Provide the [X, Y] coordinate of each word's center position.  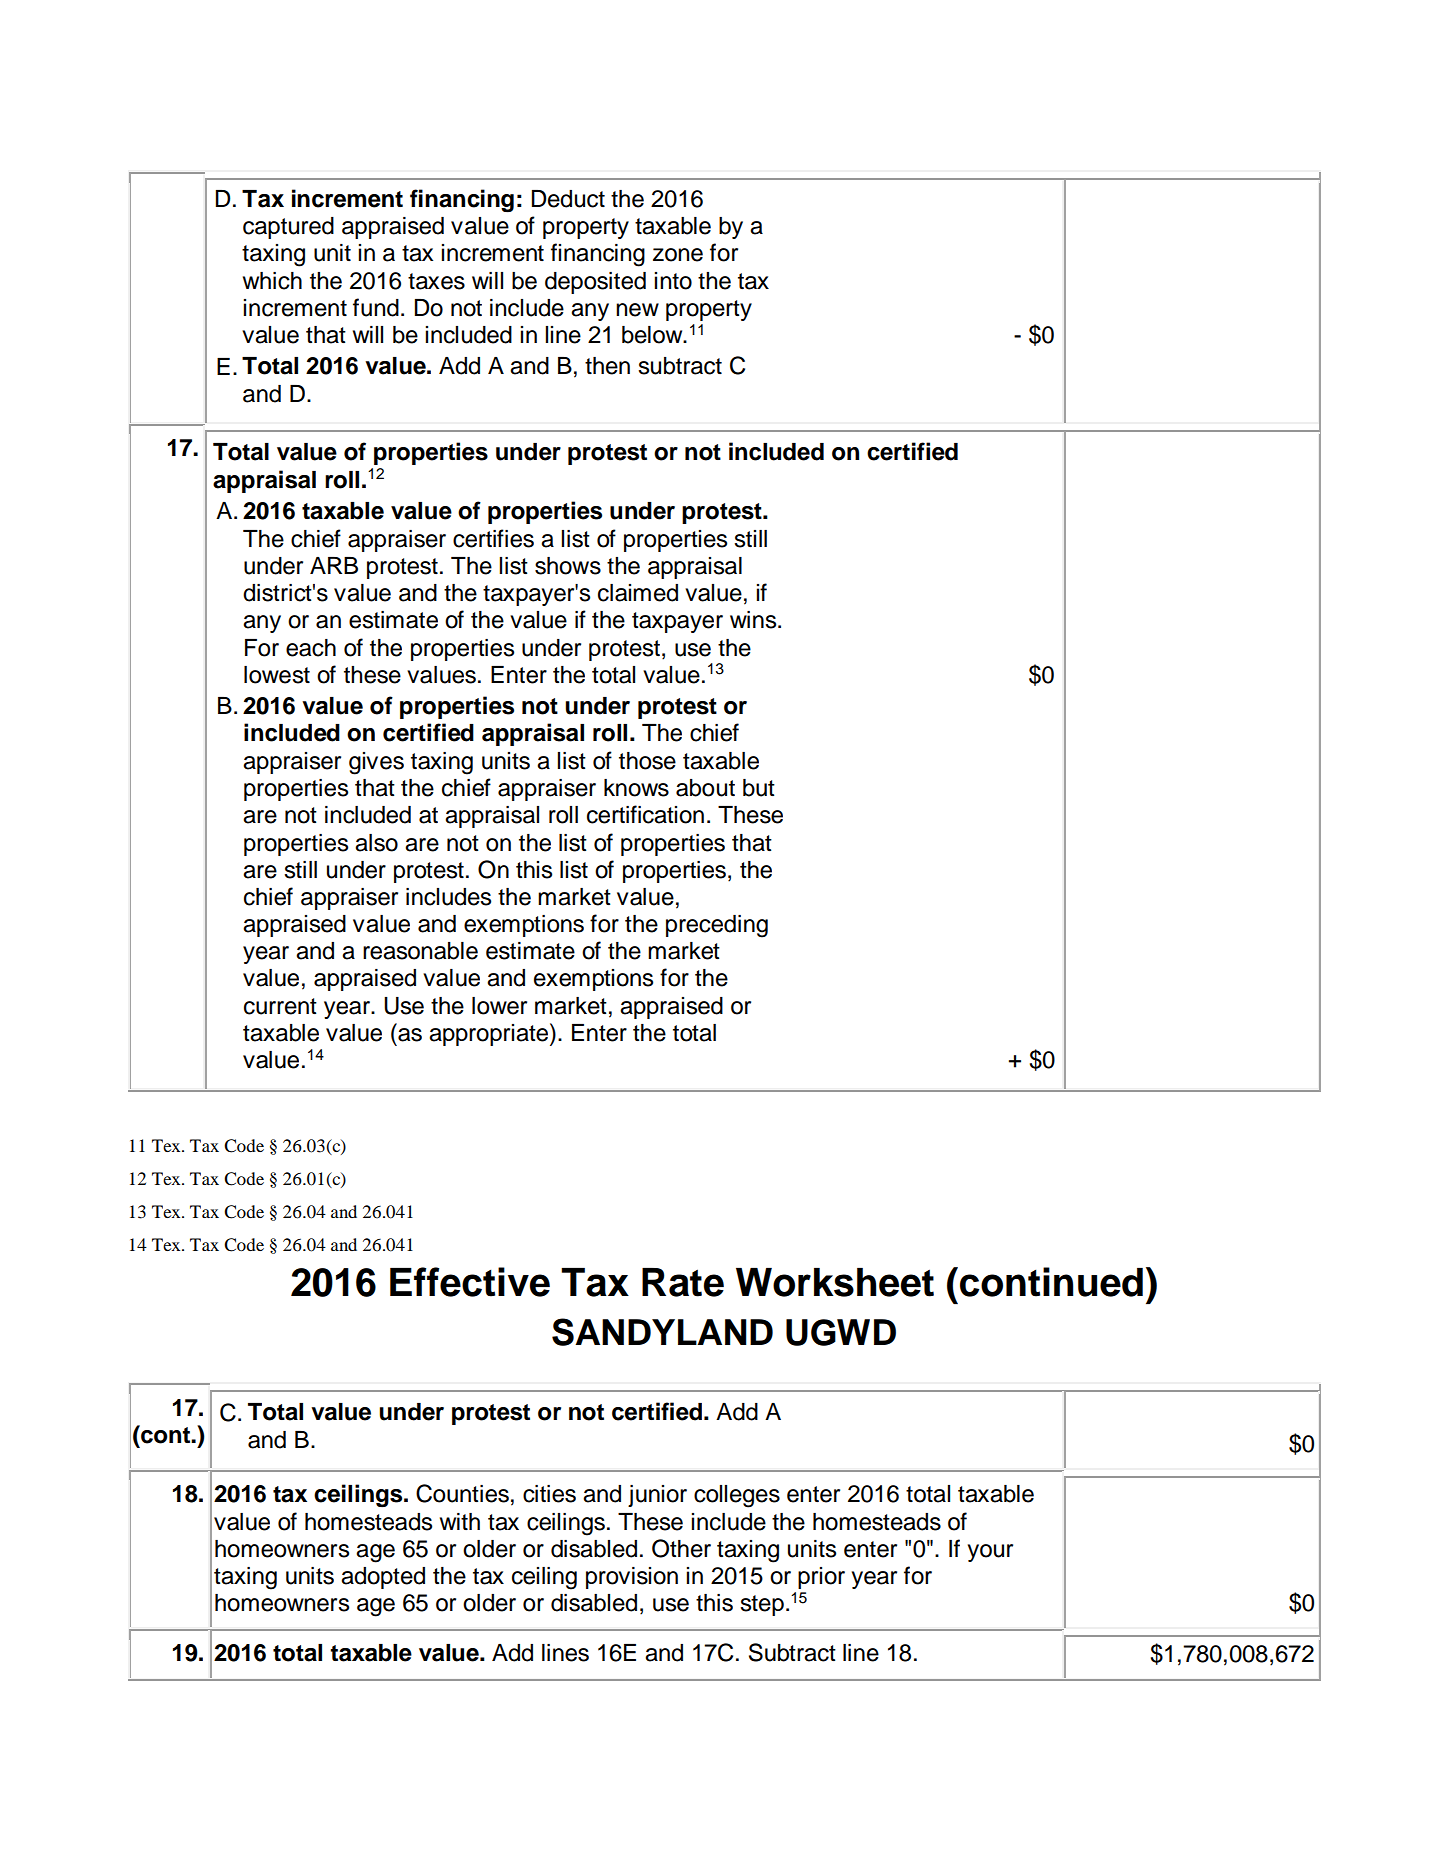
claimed [638, 593]
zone [678, 255]
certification [645, 814]
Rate [683, 1282]
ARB [334, 565]
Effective [470, 1282]
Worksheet [835, 1282]
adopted [383, 1578]
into [673, 281]
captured [288, 228]
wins [754, 620]
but [759, 788]
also [376, 843]
